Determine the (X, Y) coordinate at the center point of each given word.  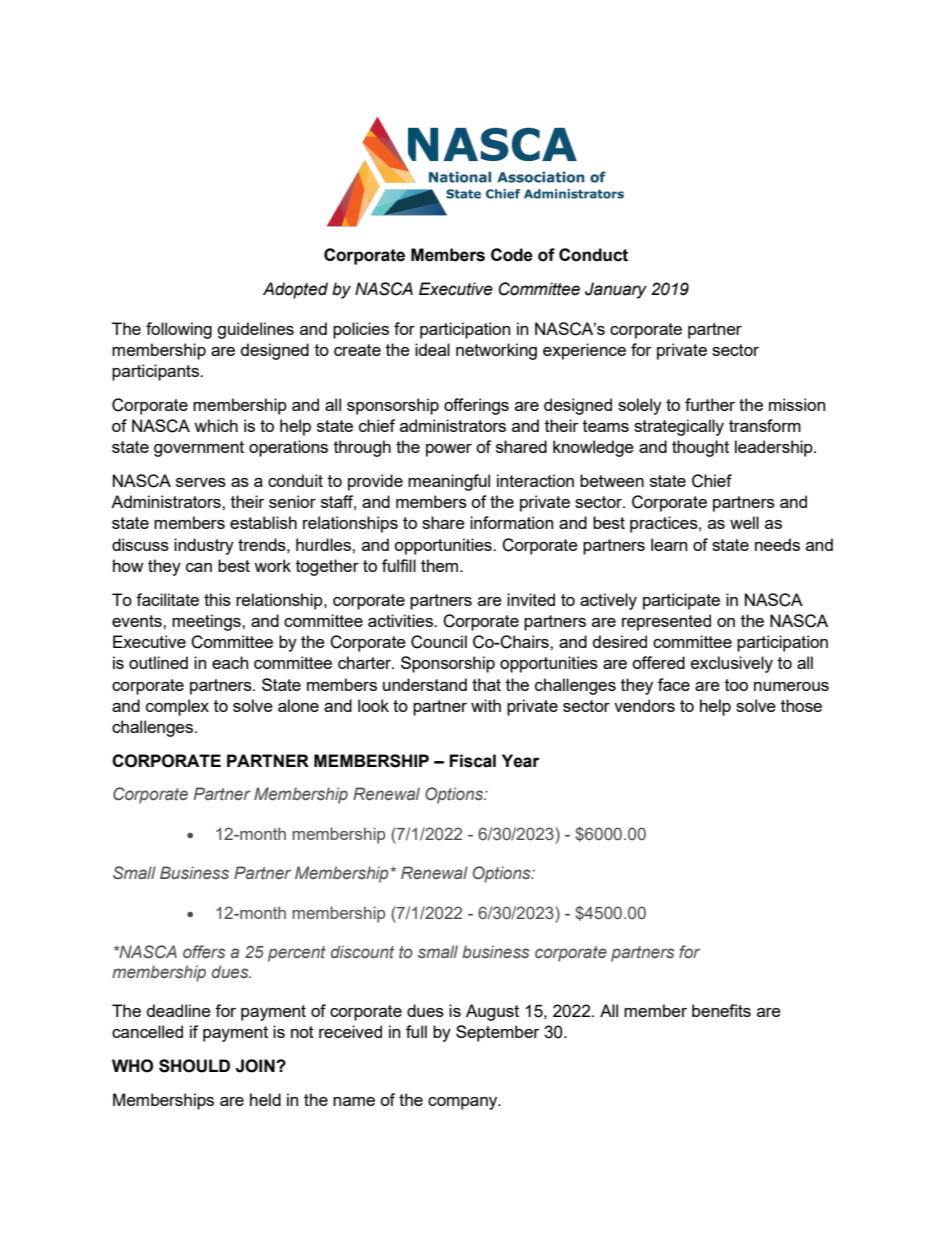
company (464, 1103)
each (230, 662)
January (616, 290)
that (486, 684)
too (736, 685)
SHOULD (194, 1066)
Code (512, 255)
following (179, 330)
